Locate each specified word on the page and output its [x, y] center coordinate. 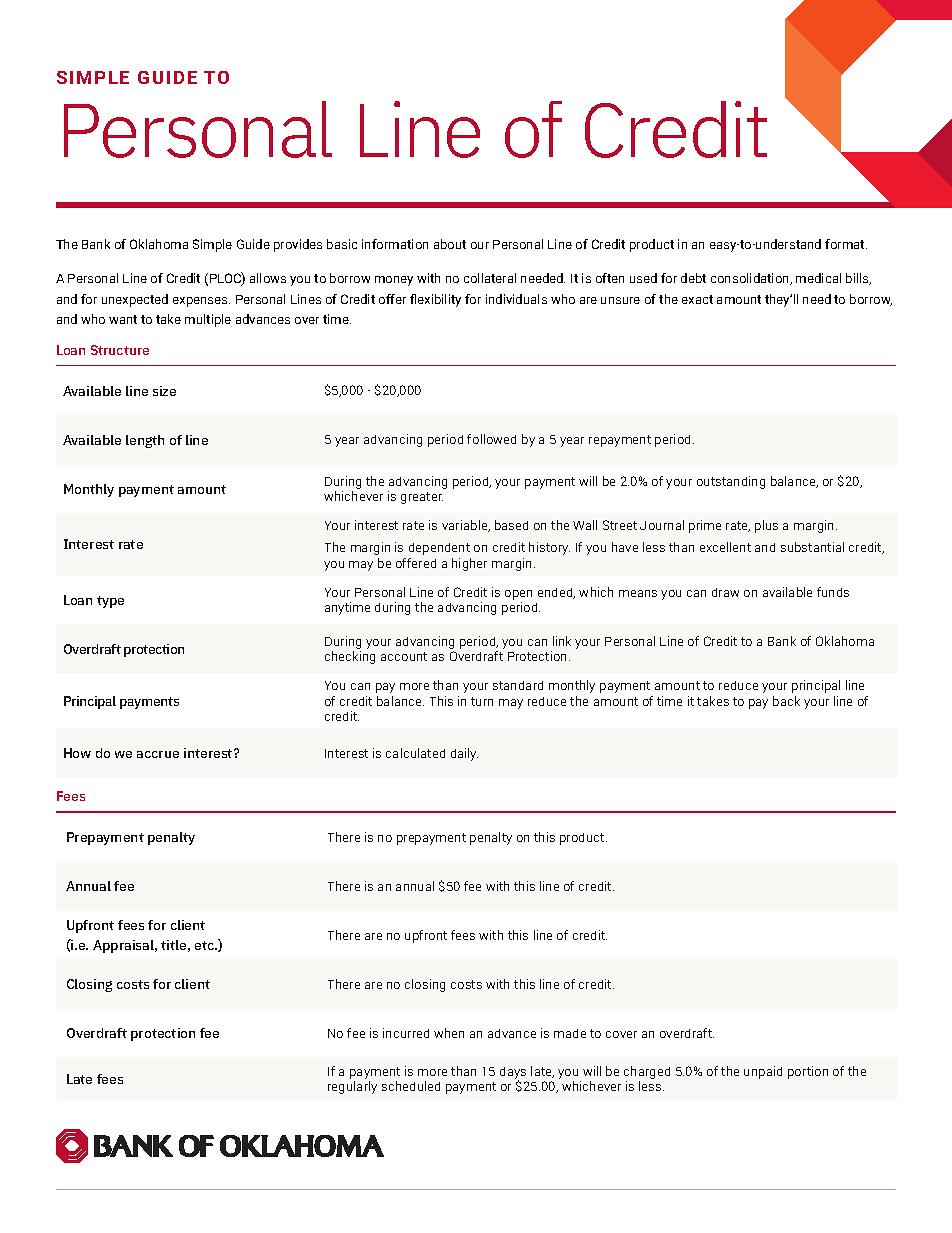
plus [766, 526]
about [450, 244]
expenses [201, 302]
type [110, 602]
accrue [158, 754]
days [513, 1074]
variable [466, 526]
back [786, 701]
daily [464, 754]
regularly [352, 1087]
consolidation [751, 279]
